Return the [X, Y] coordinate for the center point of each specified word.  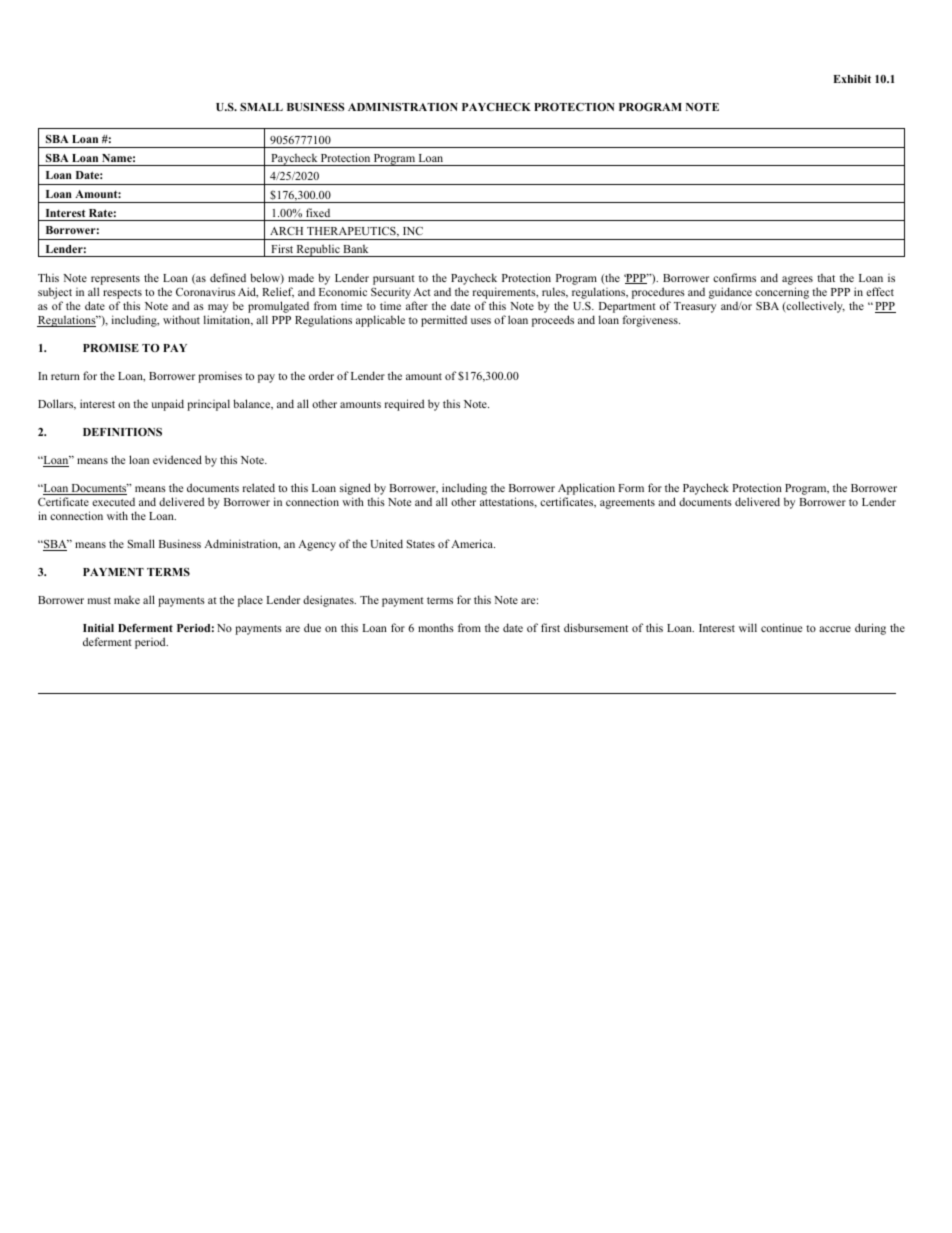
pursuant [394, 280]
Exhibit [852, 79]
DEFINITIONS [122, 432]
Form [631, 488]
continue [781, 627]
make [127, 599]
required [404, 405]
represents [115, 281]
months [436, 627]
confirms [734, 277]
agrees [797, 282]
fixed [318, 212]
